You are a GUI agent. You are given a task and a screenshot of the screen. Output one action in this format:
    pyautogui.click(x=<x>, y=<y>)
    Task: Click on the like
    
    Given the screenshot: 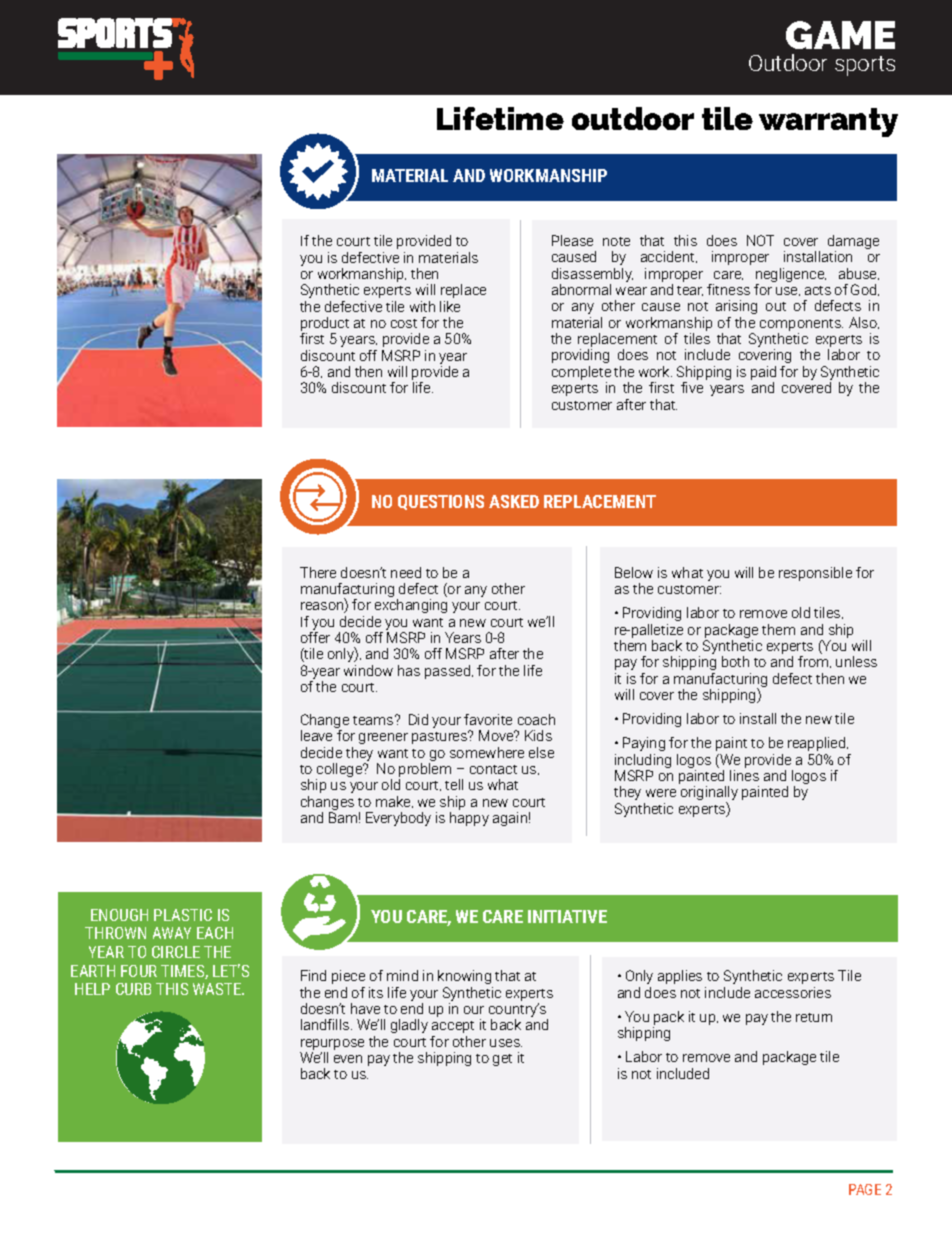 What is the action you would take?
    pyautogui.click(x=450, y=306)
